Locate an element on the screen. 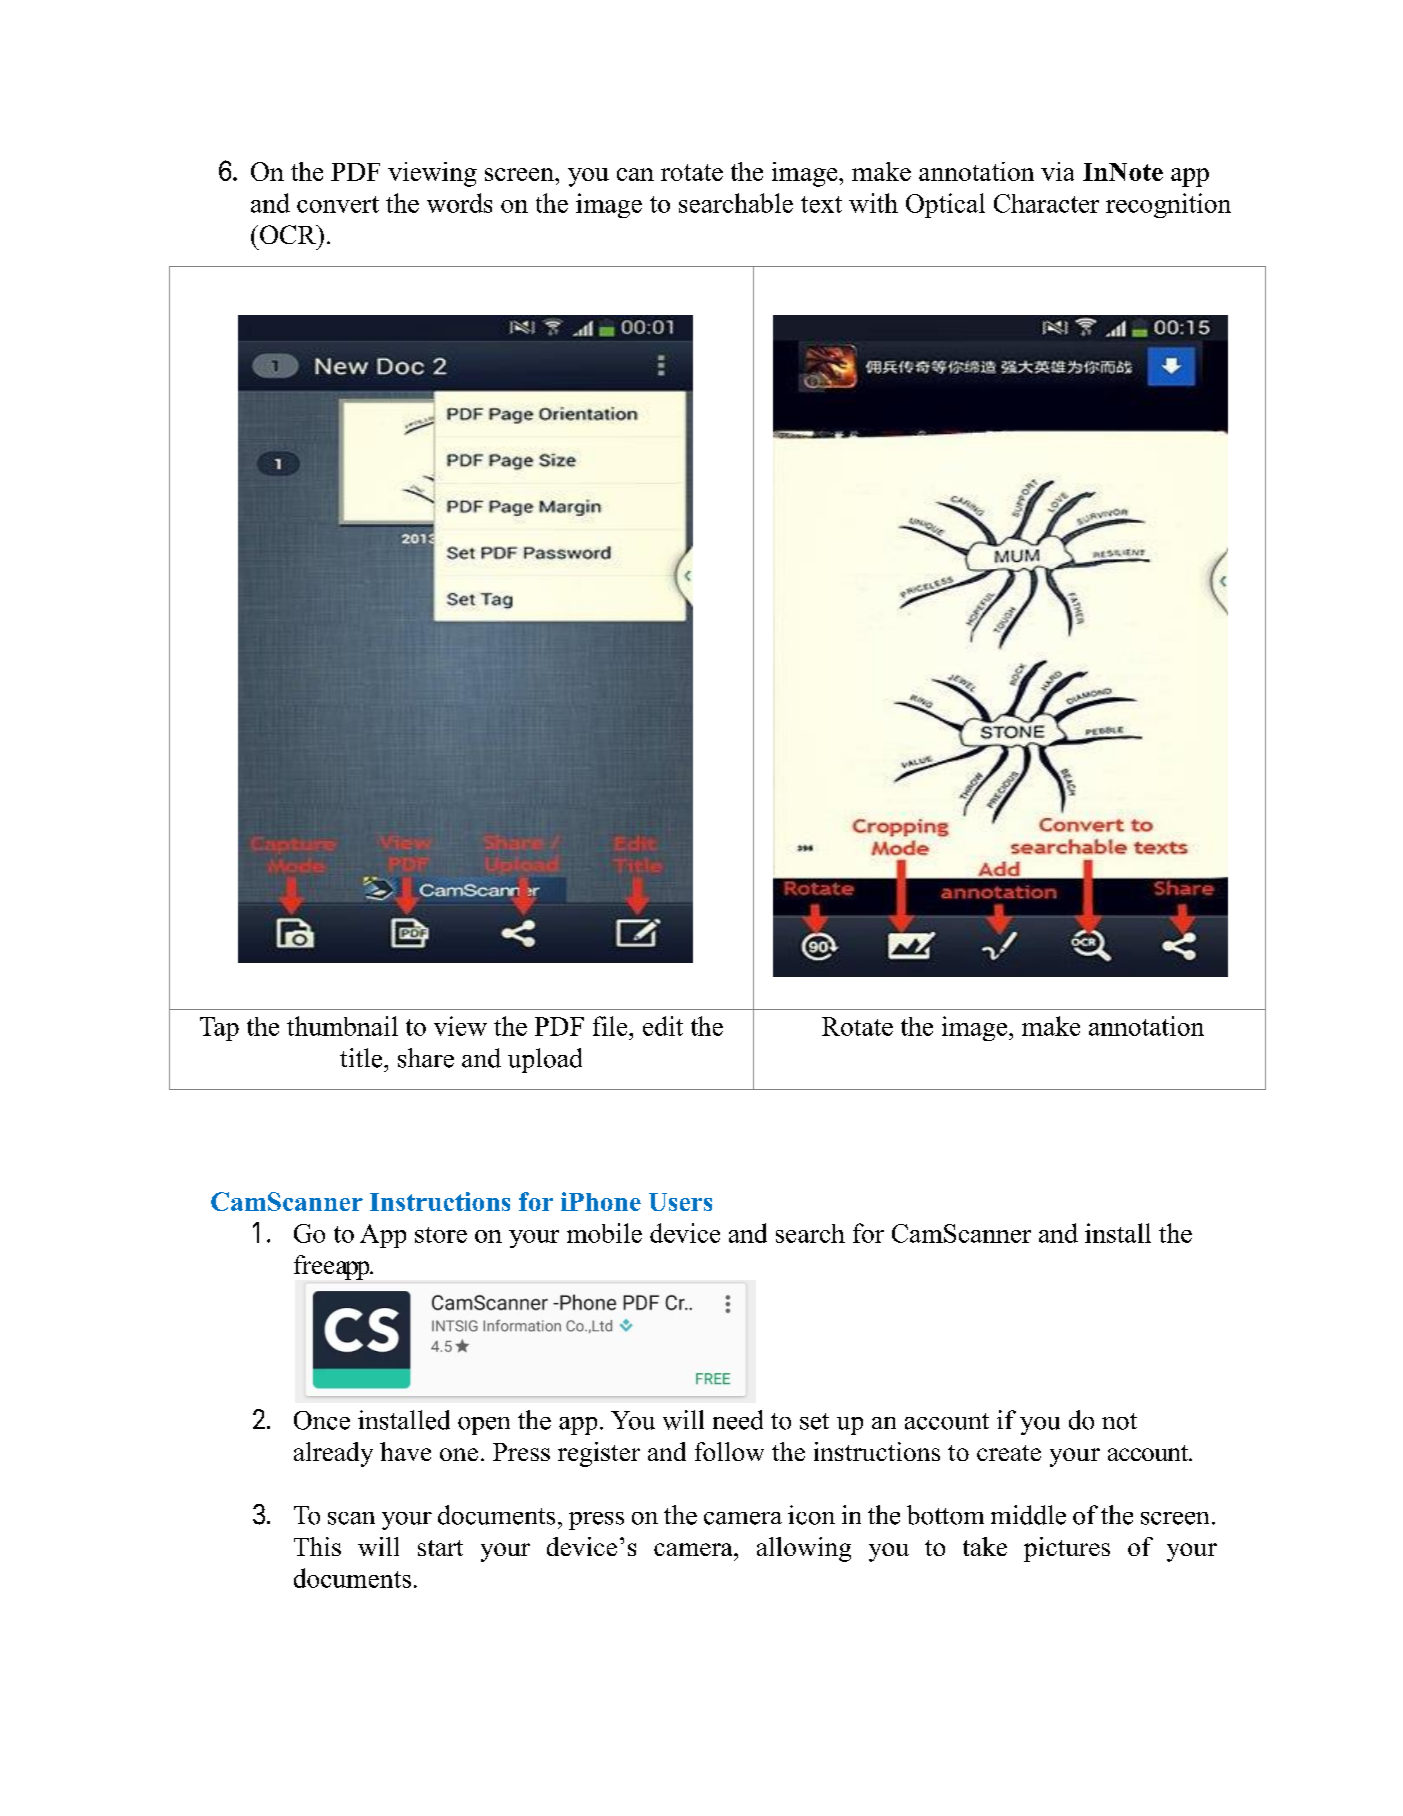  follow is located at coordinates (729, 1451).
